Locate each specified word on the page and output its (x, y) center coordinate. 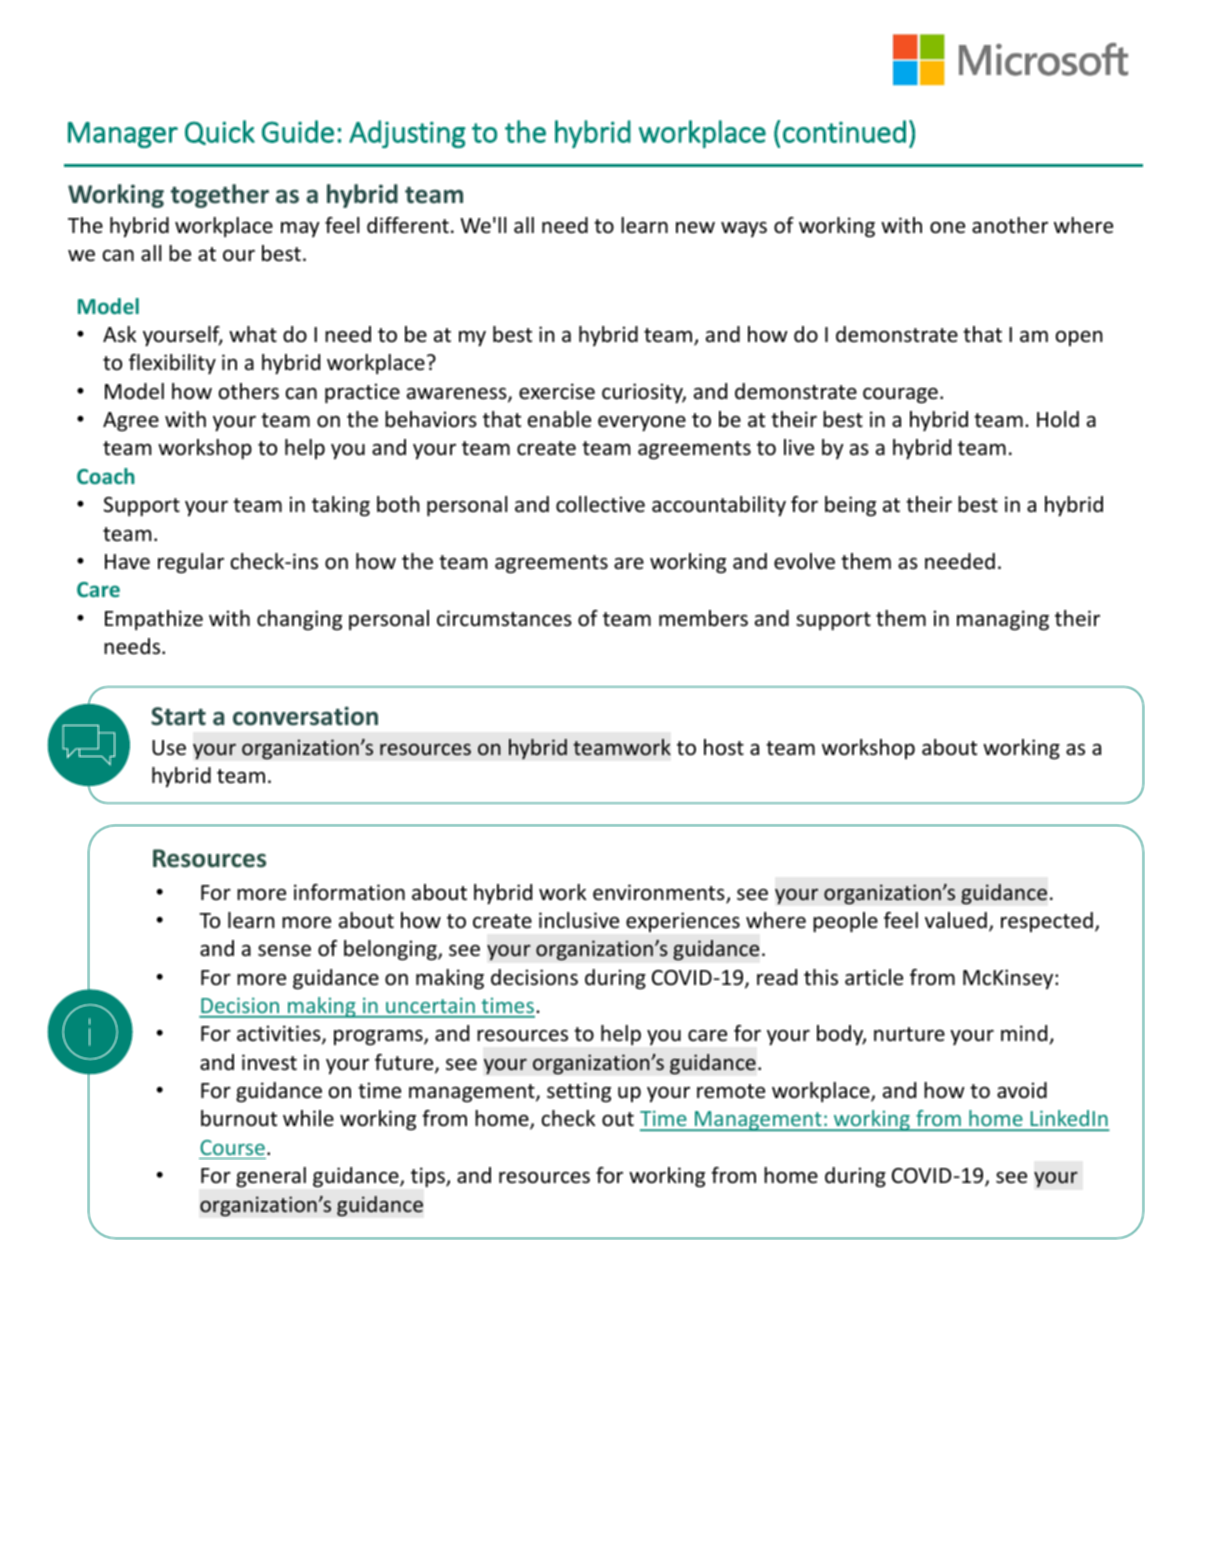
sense (284, 951)
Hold (1058, 419)
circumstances (504, 618)
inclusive (579, 920)
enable (559, 419)
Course (232, 1147)
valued (956, 920)
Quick (220, 132)
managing (1003, 620)
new (695, 227)
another (1010, 225)
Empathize (154, 620)
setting (579, 1092)
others (249, 391)
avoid (1022, 1090)
